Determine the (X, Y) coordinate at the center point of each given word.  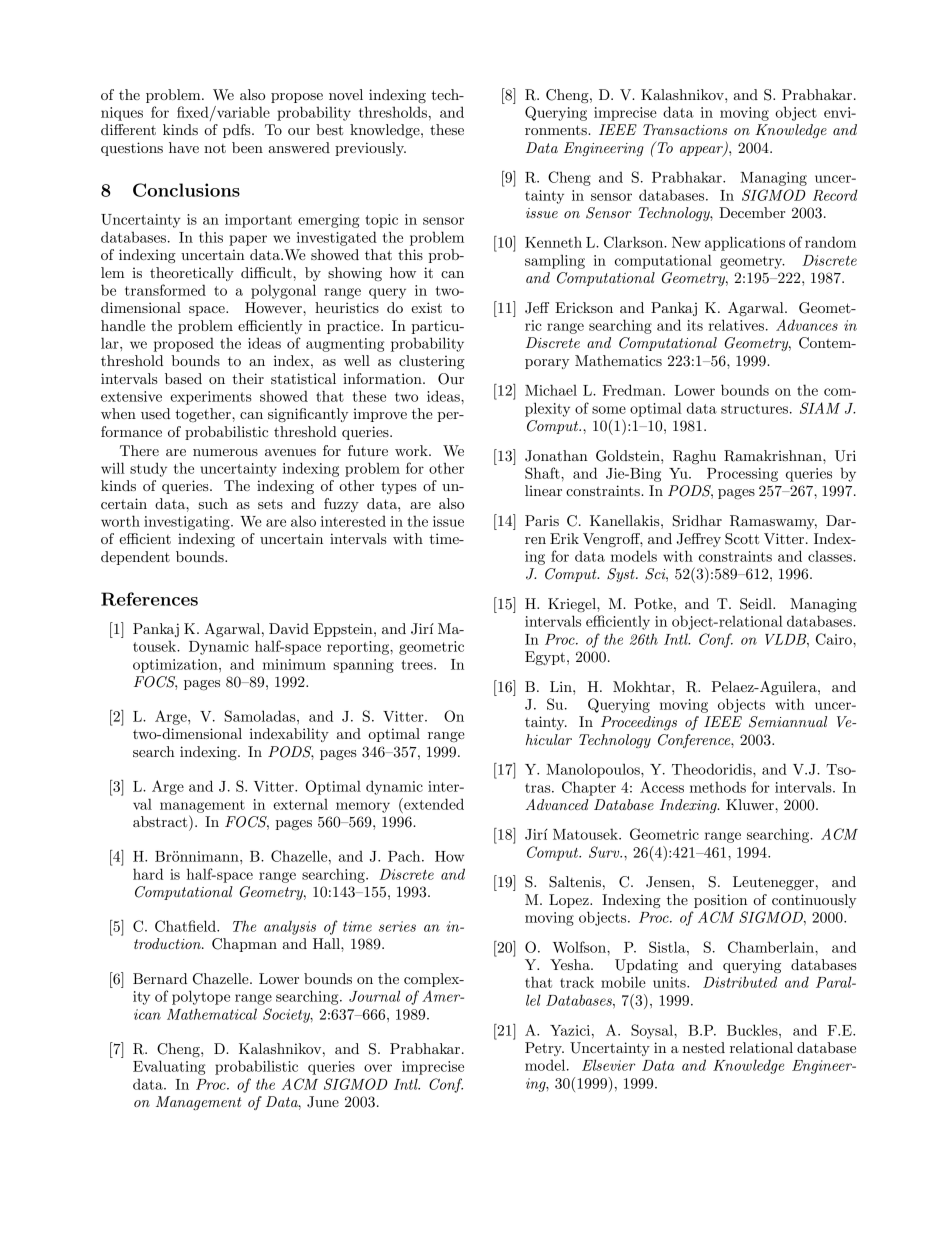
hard (148, 874)
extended (433, 804)
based (183, 378)
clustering (432, 362)
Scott (742, 539)
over (378, 1068)
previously (370, 149)
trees (418, 665)
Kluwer (751, 804)
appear (702, 151)
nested (704, 1047)
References (149, 599)
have (184, 147)
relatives (736, 325)
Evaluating (169, 1067)
